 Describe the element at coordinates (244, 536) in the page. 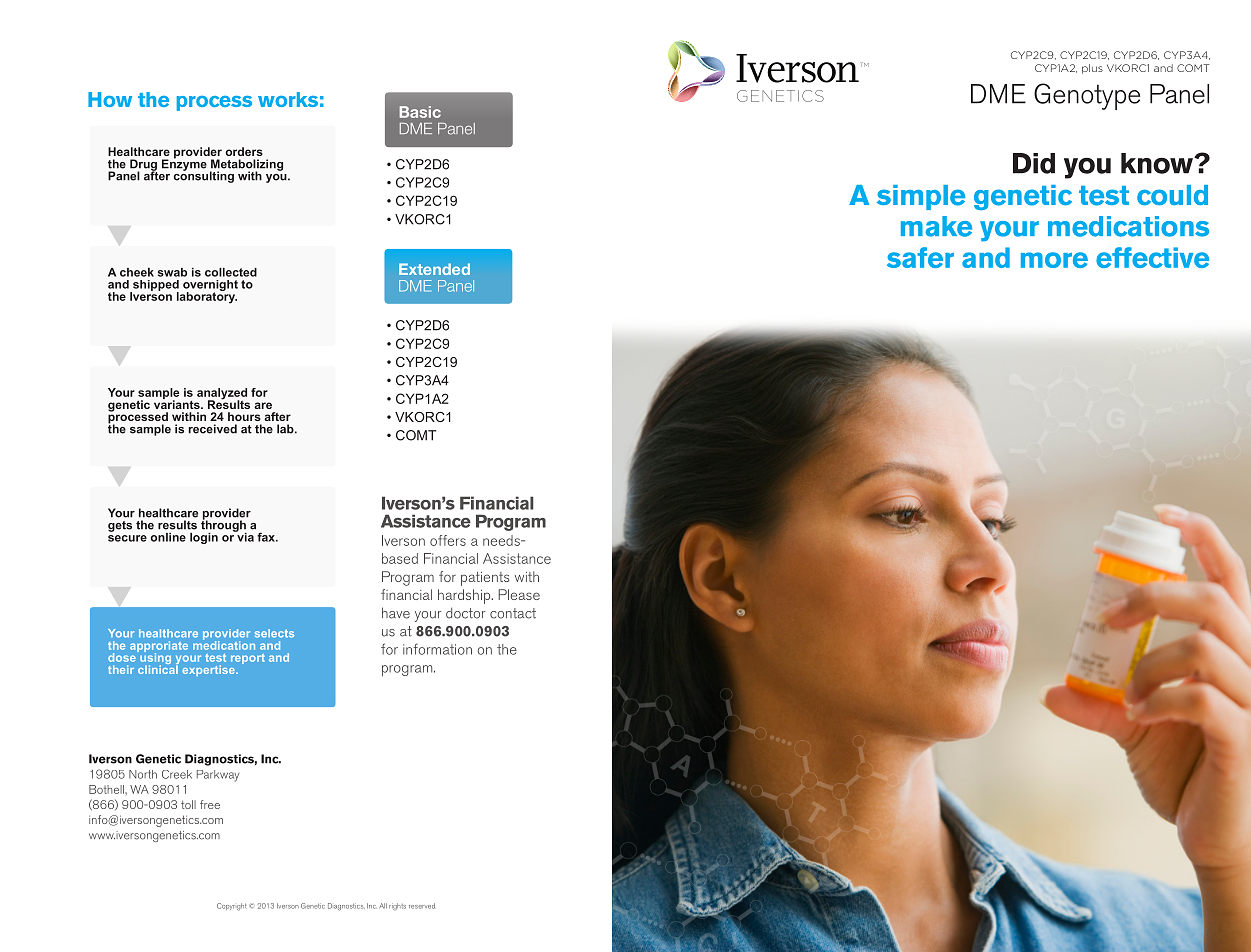

I see `via` at that location.
